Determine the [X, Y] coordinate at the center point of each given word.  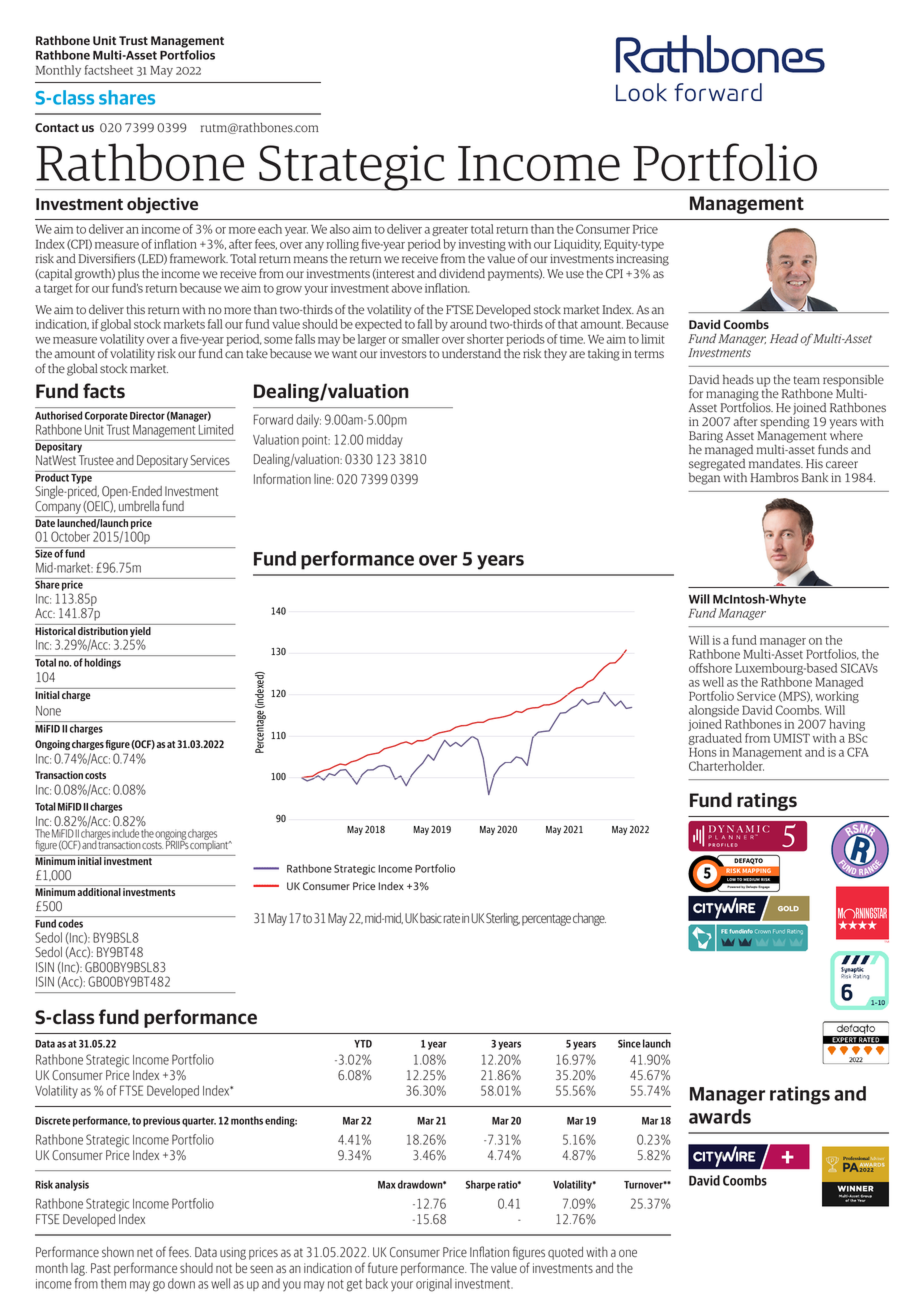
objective [162, 205]
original [434, 1285]
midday [385, 441]
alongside [714, 712]
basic [431, 918]
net [145, 1252]
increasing [642, 260]
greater [450, 231]
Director [147, 415]
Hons [703, 752]
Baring [706, 438]
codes [70, 923]
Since [629, 1043]
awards [720, 1116]
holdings [102, 663]
